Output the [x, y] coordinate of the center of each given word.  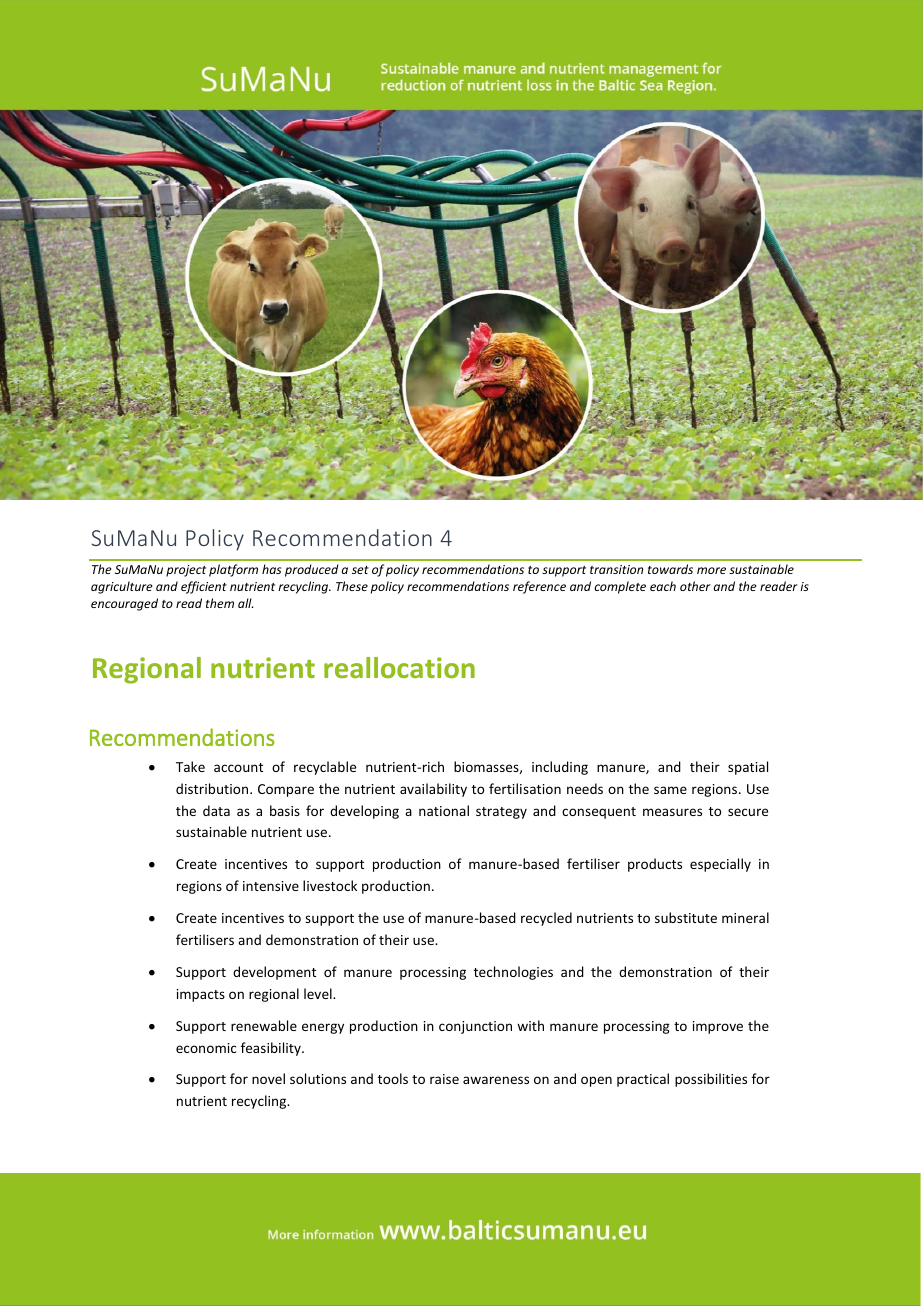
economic [206, 1048]
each [663, 586]
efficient [204, 587]
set [360, 570]
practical [643, 1080]
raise [444, 1079]
